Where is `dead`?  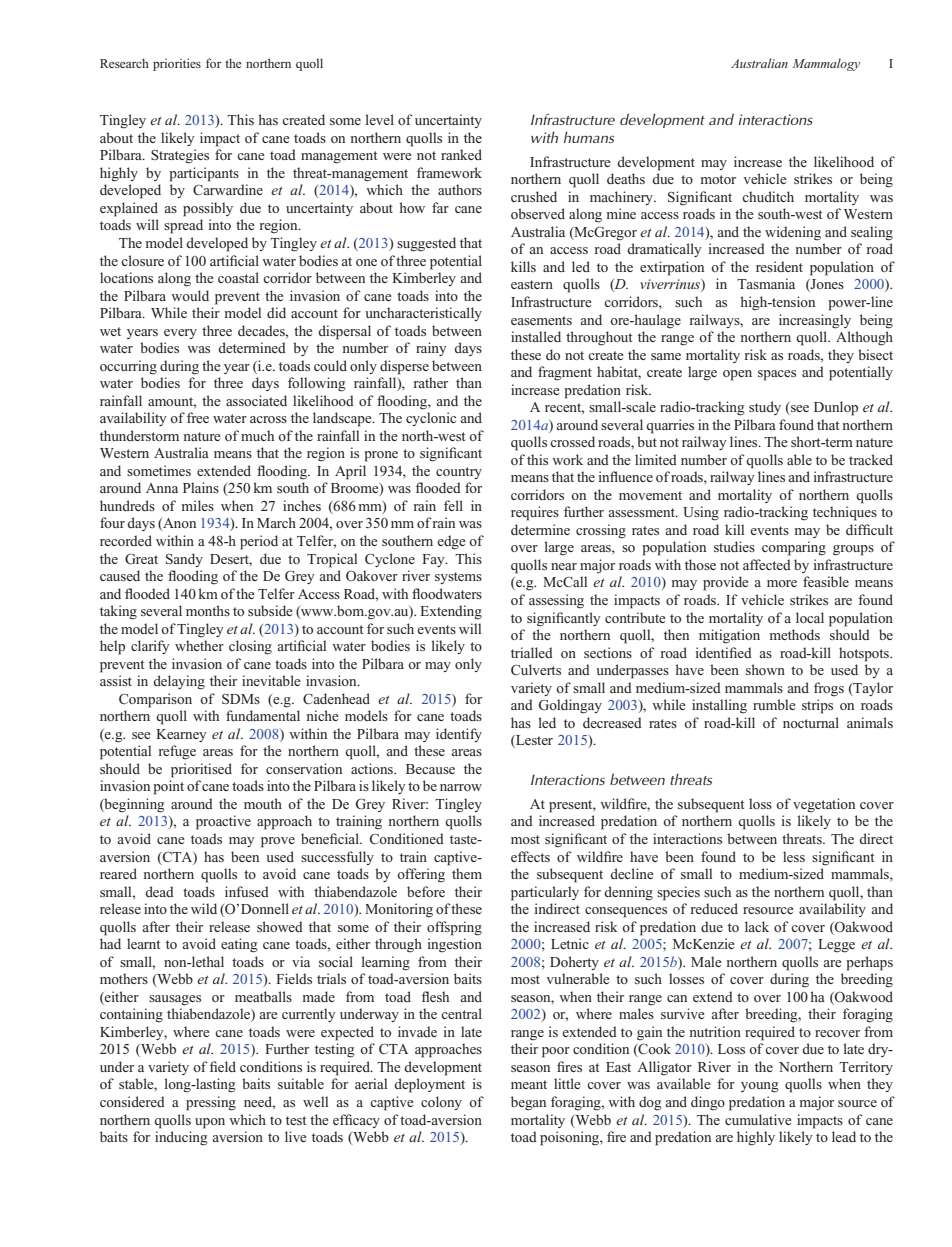
dead is located at coordinates (159, 891).
